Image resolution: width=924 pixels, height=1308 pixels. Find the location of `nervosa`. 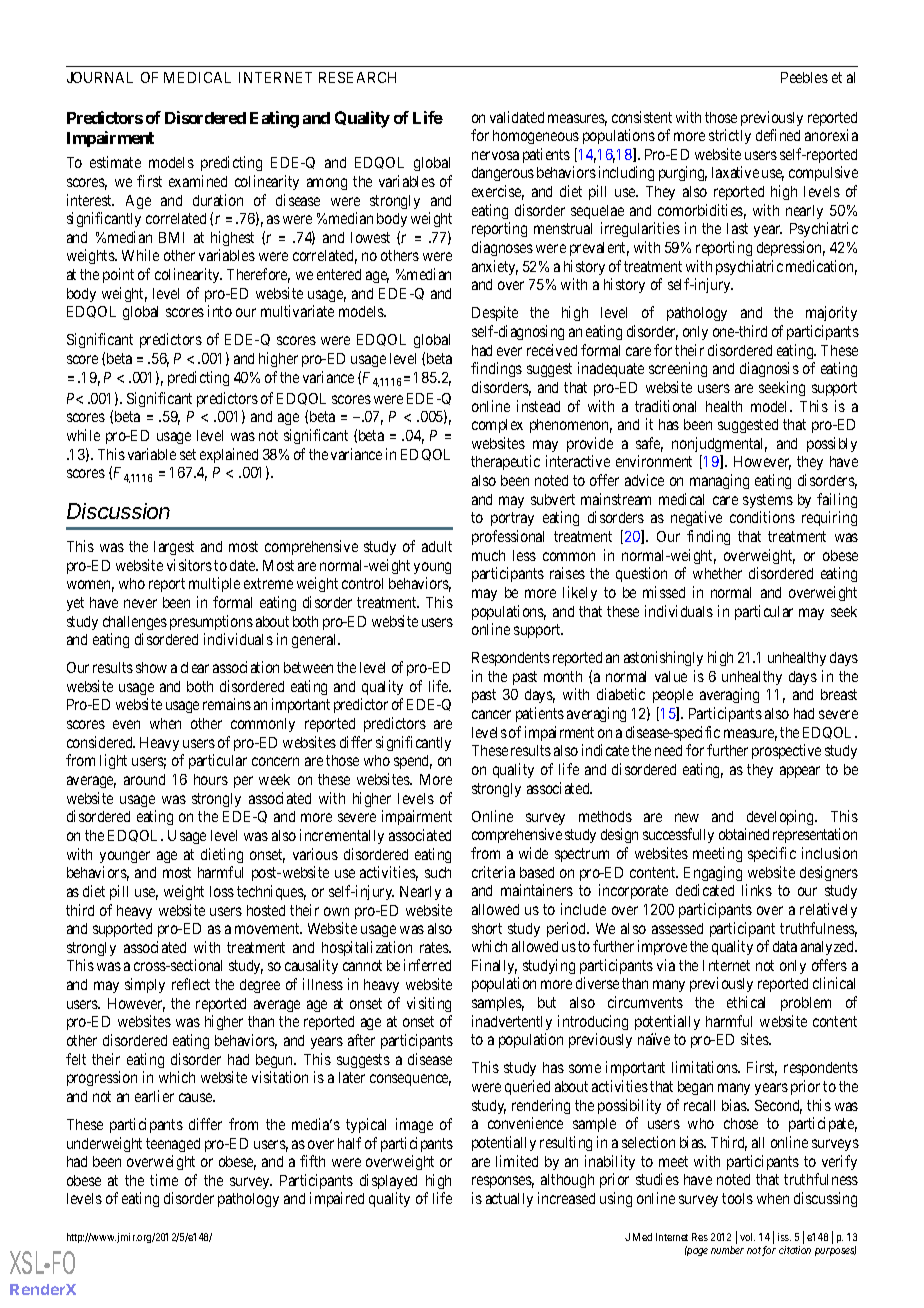

nervosa is located at coordinates (495, 155).
